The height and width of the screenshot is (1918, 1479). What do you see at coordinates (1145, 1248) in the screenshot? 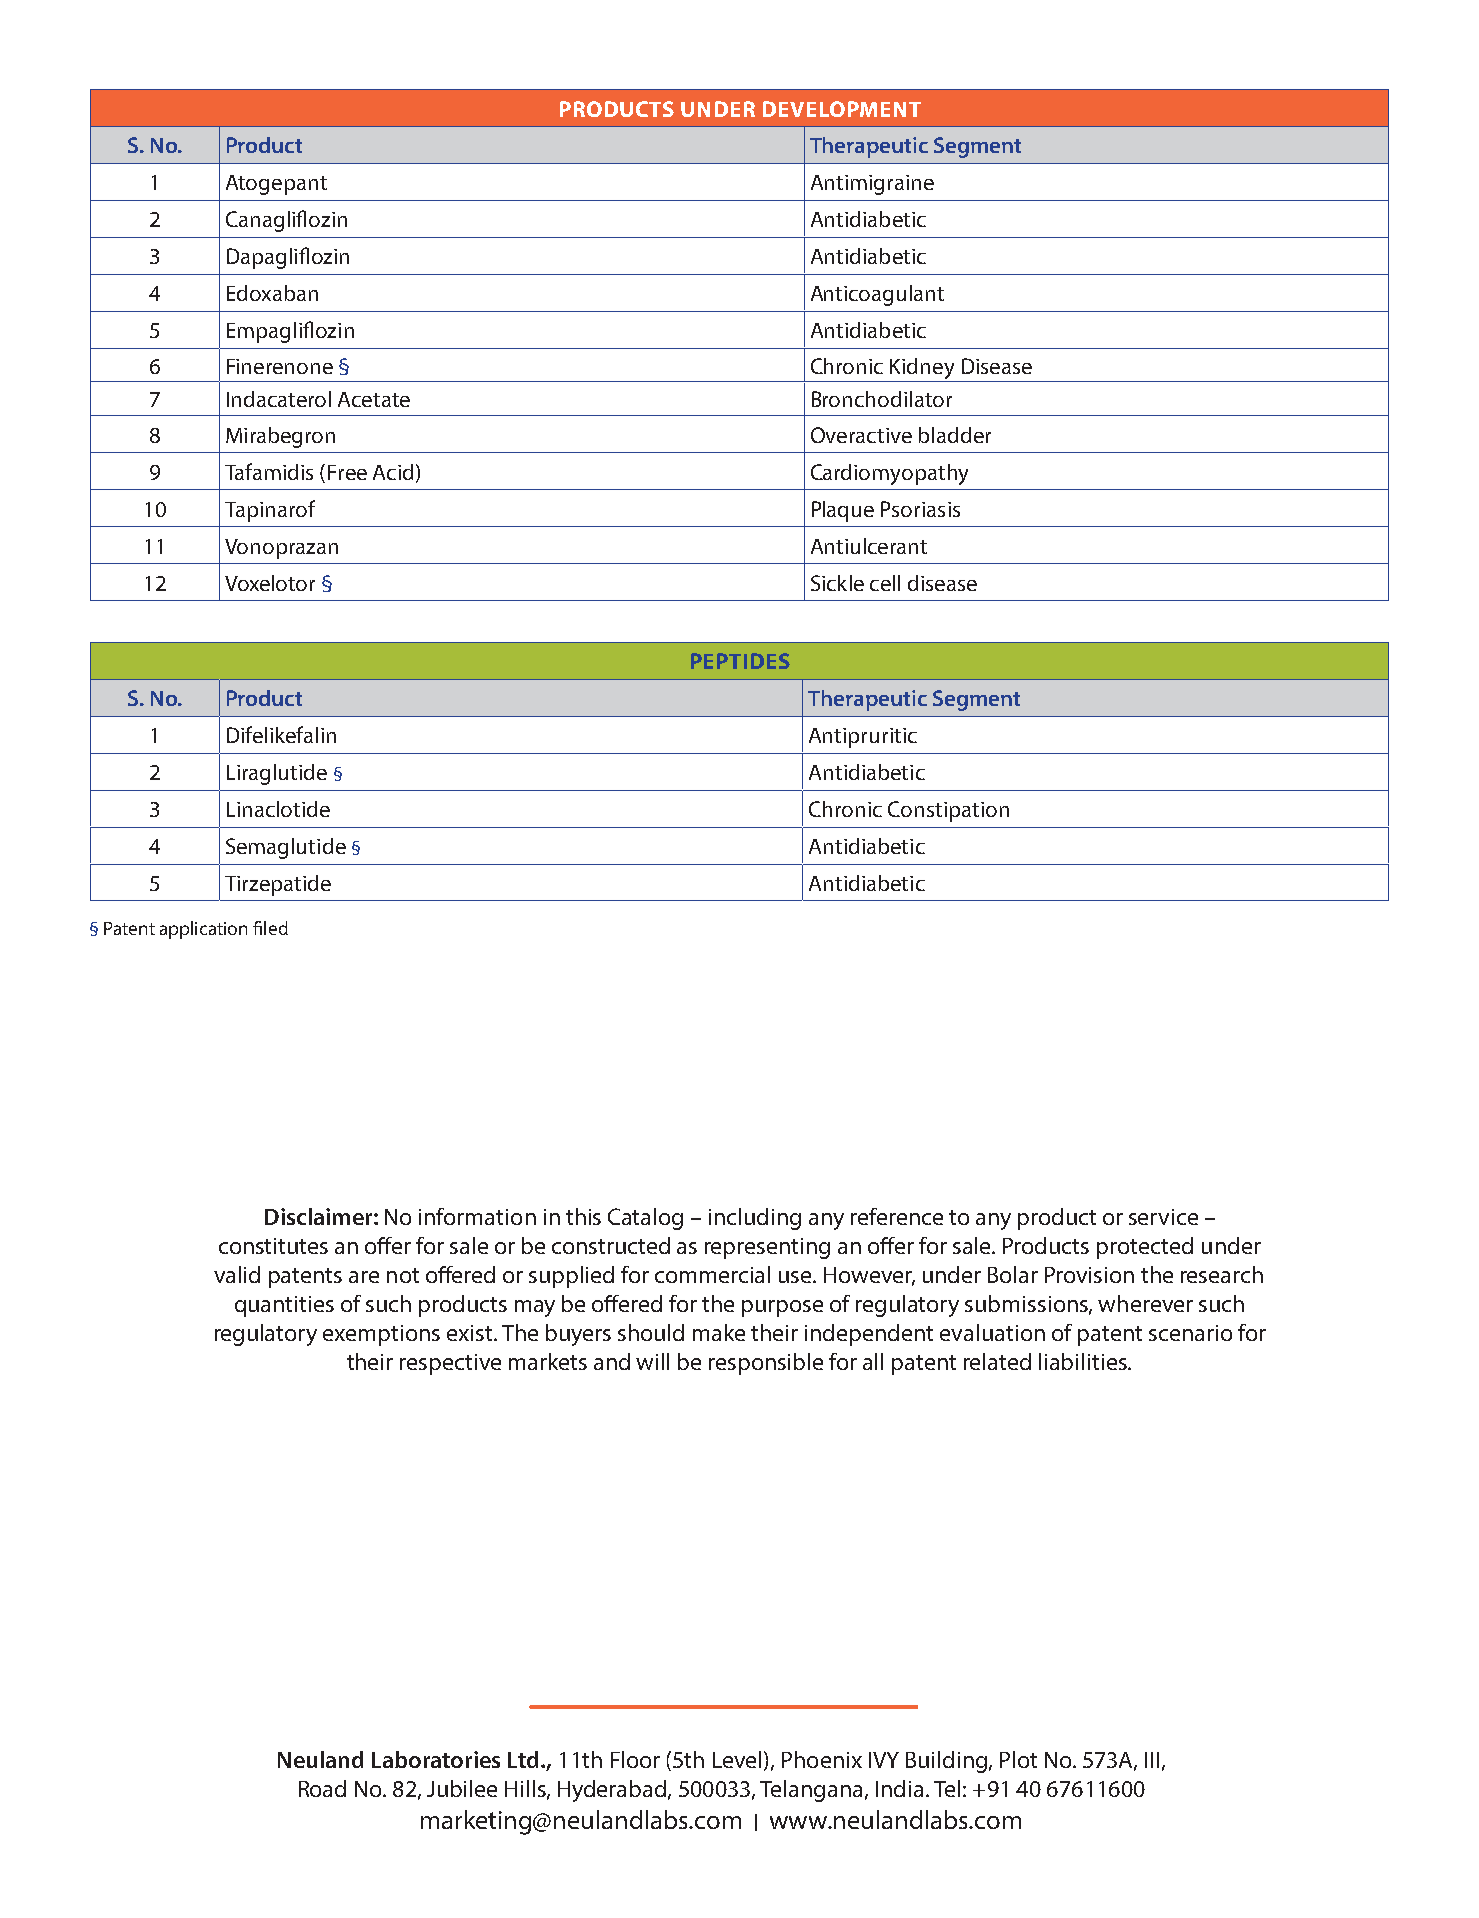
I see `protected` at bounding box center [1145, 1248].
